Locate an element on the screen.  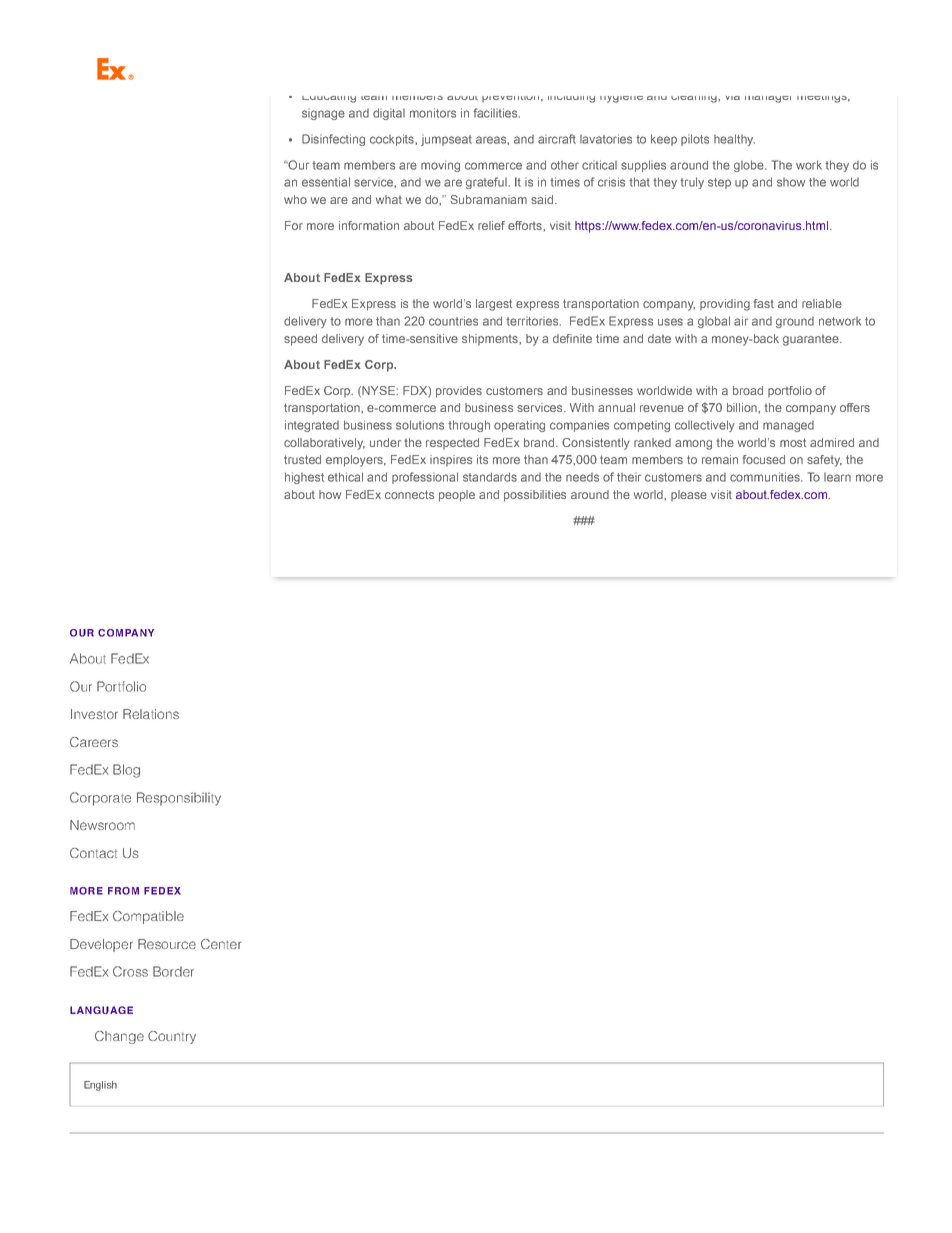
healthy is located at coordinates (734, 140).
